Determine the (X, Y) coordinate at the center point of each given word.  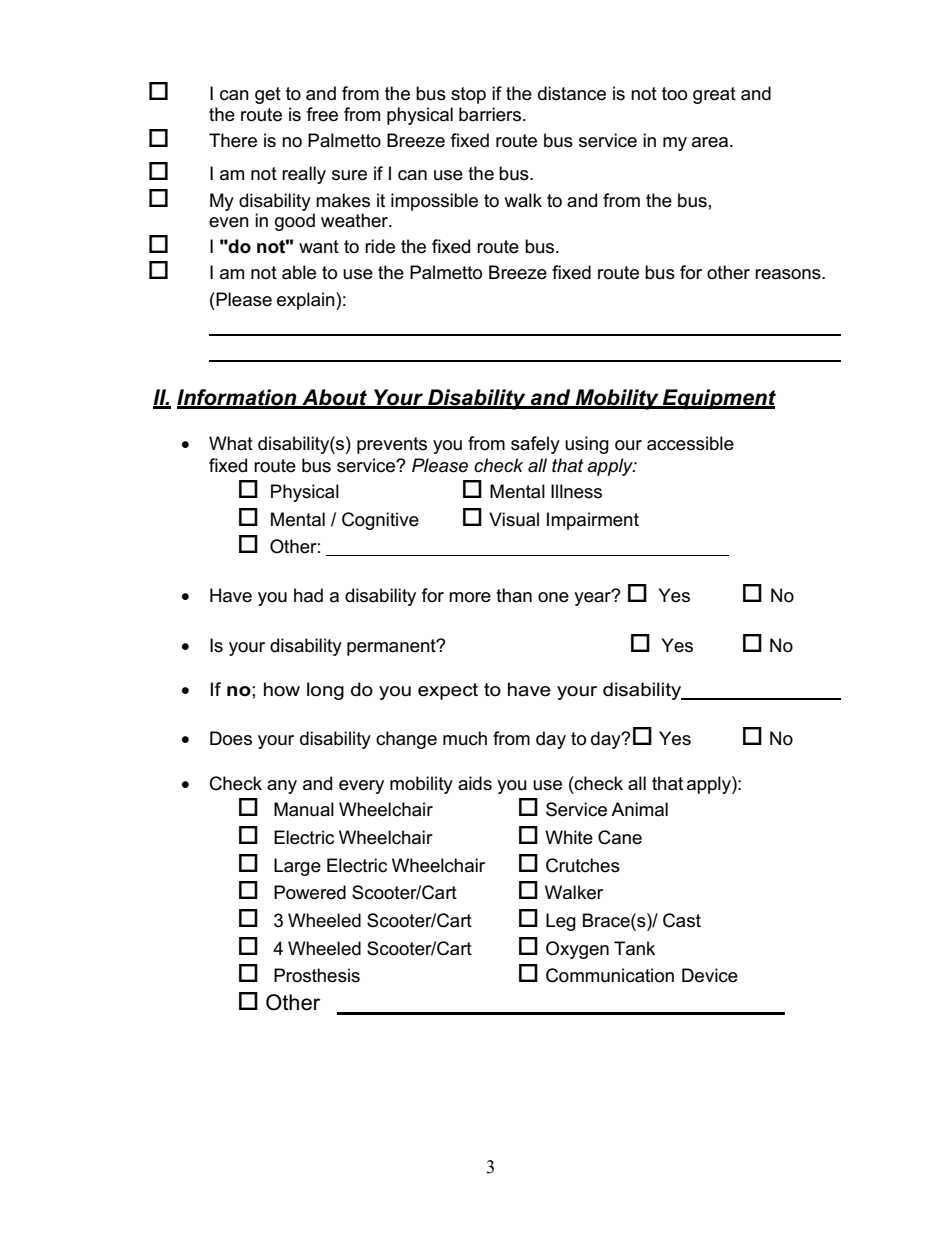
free (322, 114)
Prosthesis (317, 975)
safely (535, 445)
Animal (639, 809)
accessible (690, 443)
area (711, 142)
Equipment (718, 399)
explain (307, 301)
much (465, 738)
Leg (561, 922)
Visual (514, 519)
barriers (491, 114)
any (282, 787)
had (308, 595)
